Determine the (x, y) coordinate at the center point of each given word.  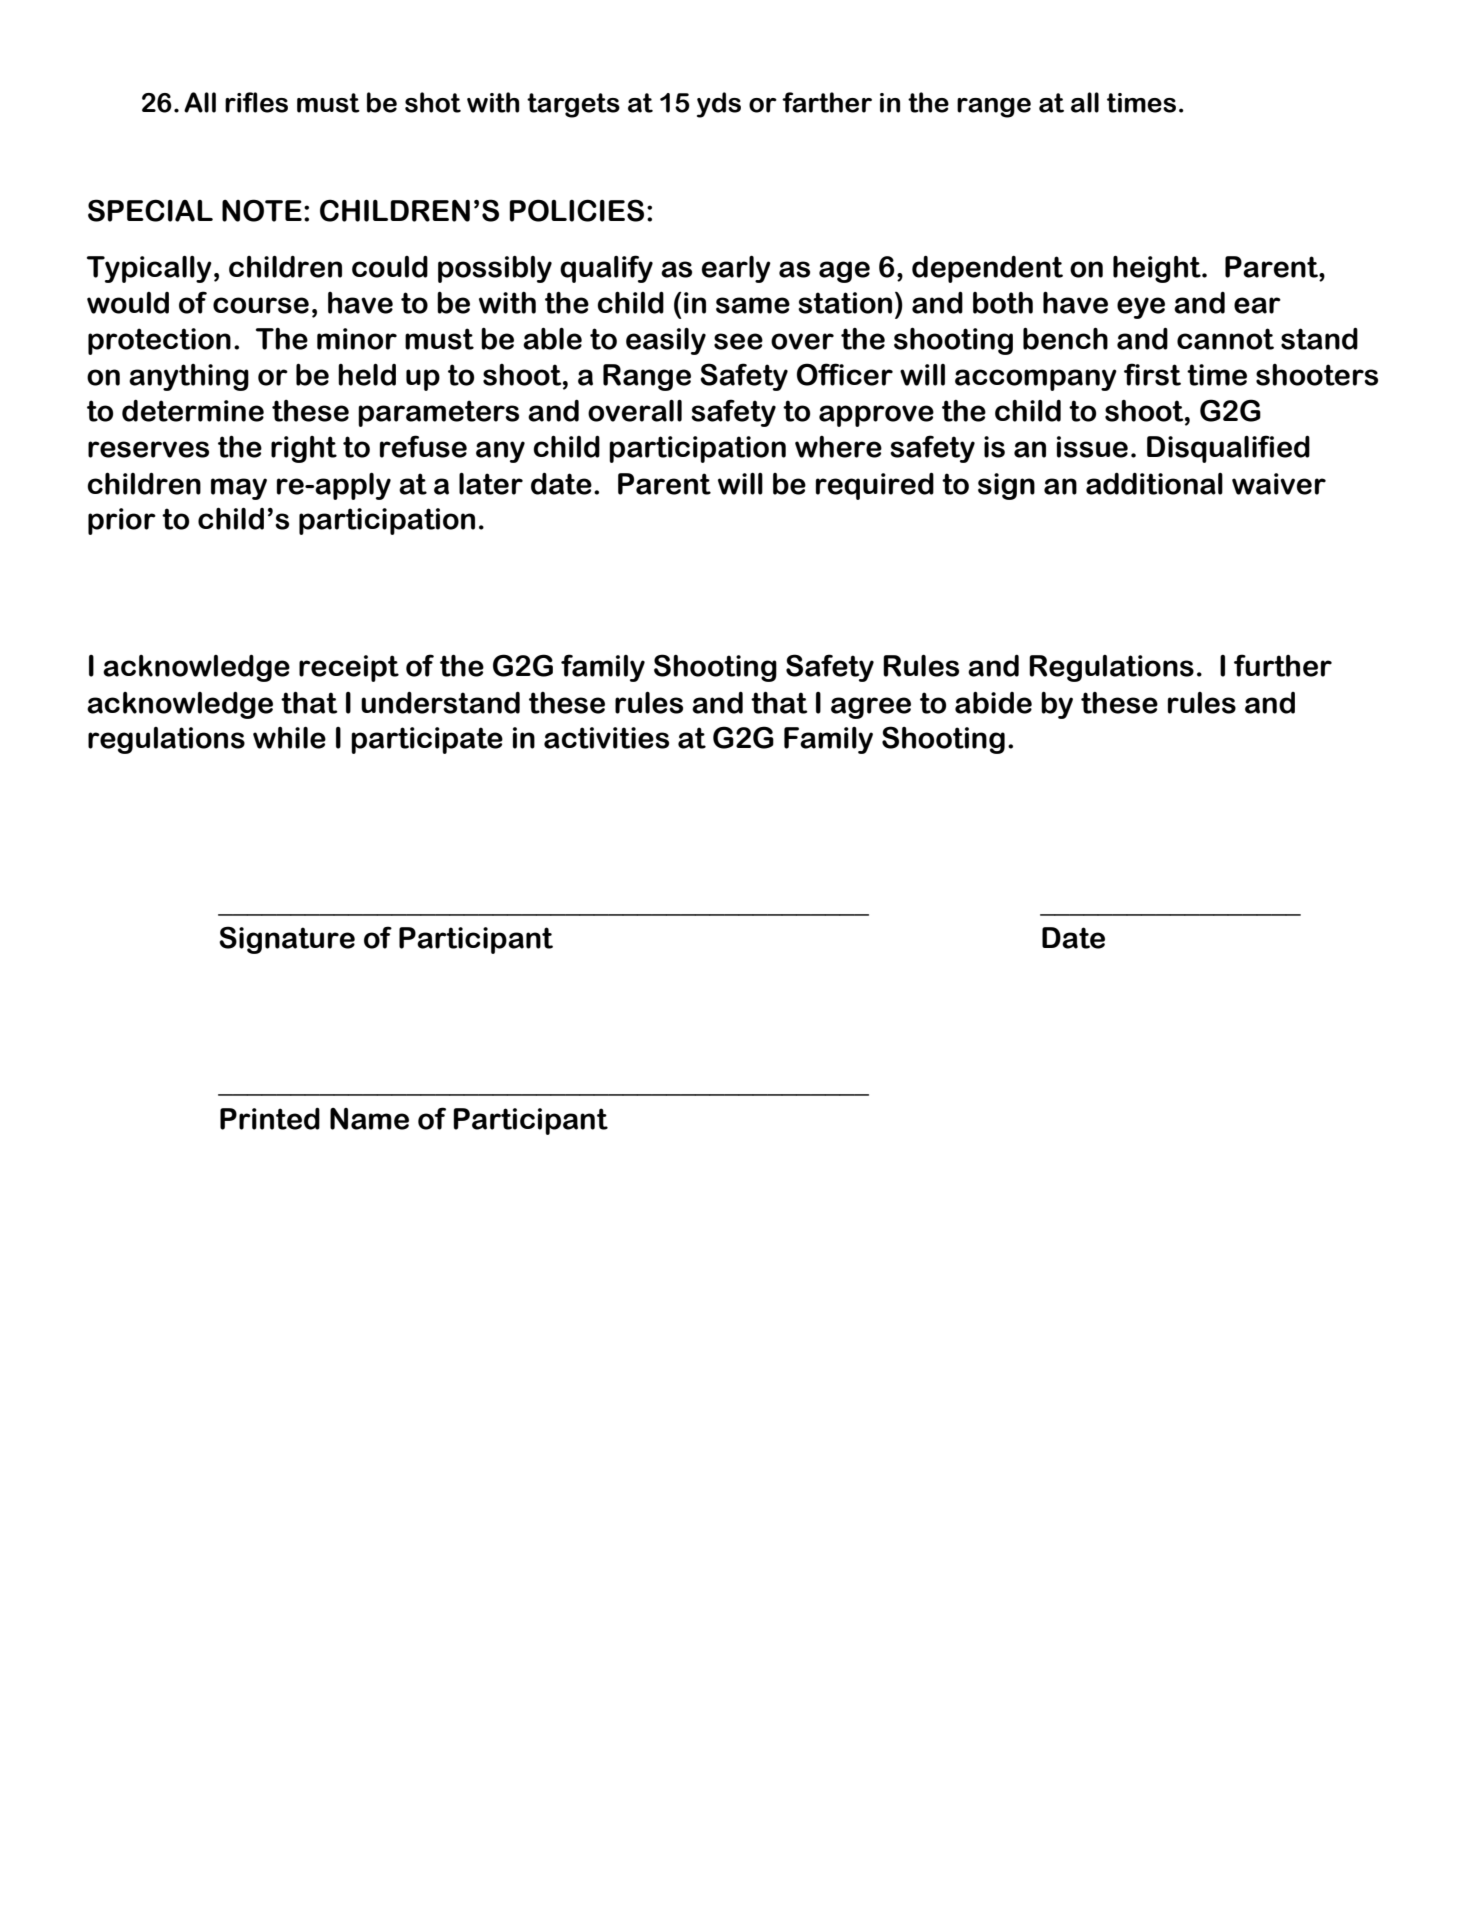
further (1283, 665)
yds (719, 105)
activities (606, 738)
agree (871, 708)
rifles (256, 102)
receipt (349, 668)
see (738, 341)
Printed (270, 1119)
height (1158, 269)
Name (369, 1119)
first (1152, 374)
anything (189, 377)
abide (993, 703)
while (289, 737)
